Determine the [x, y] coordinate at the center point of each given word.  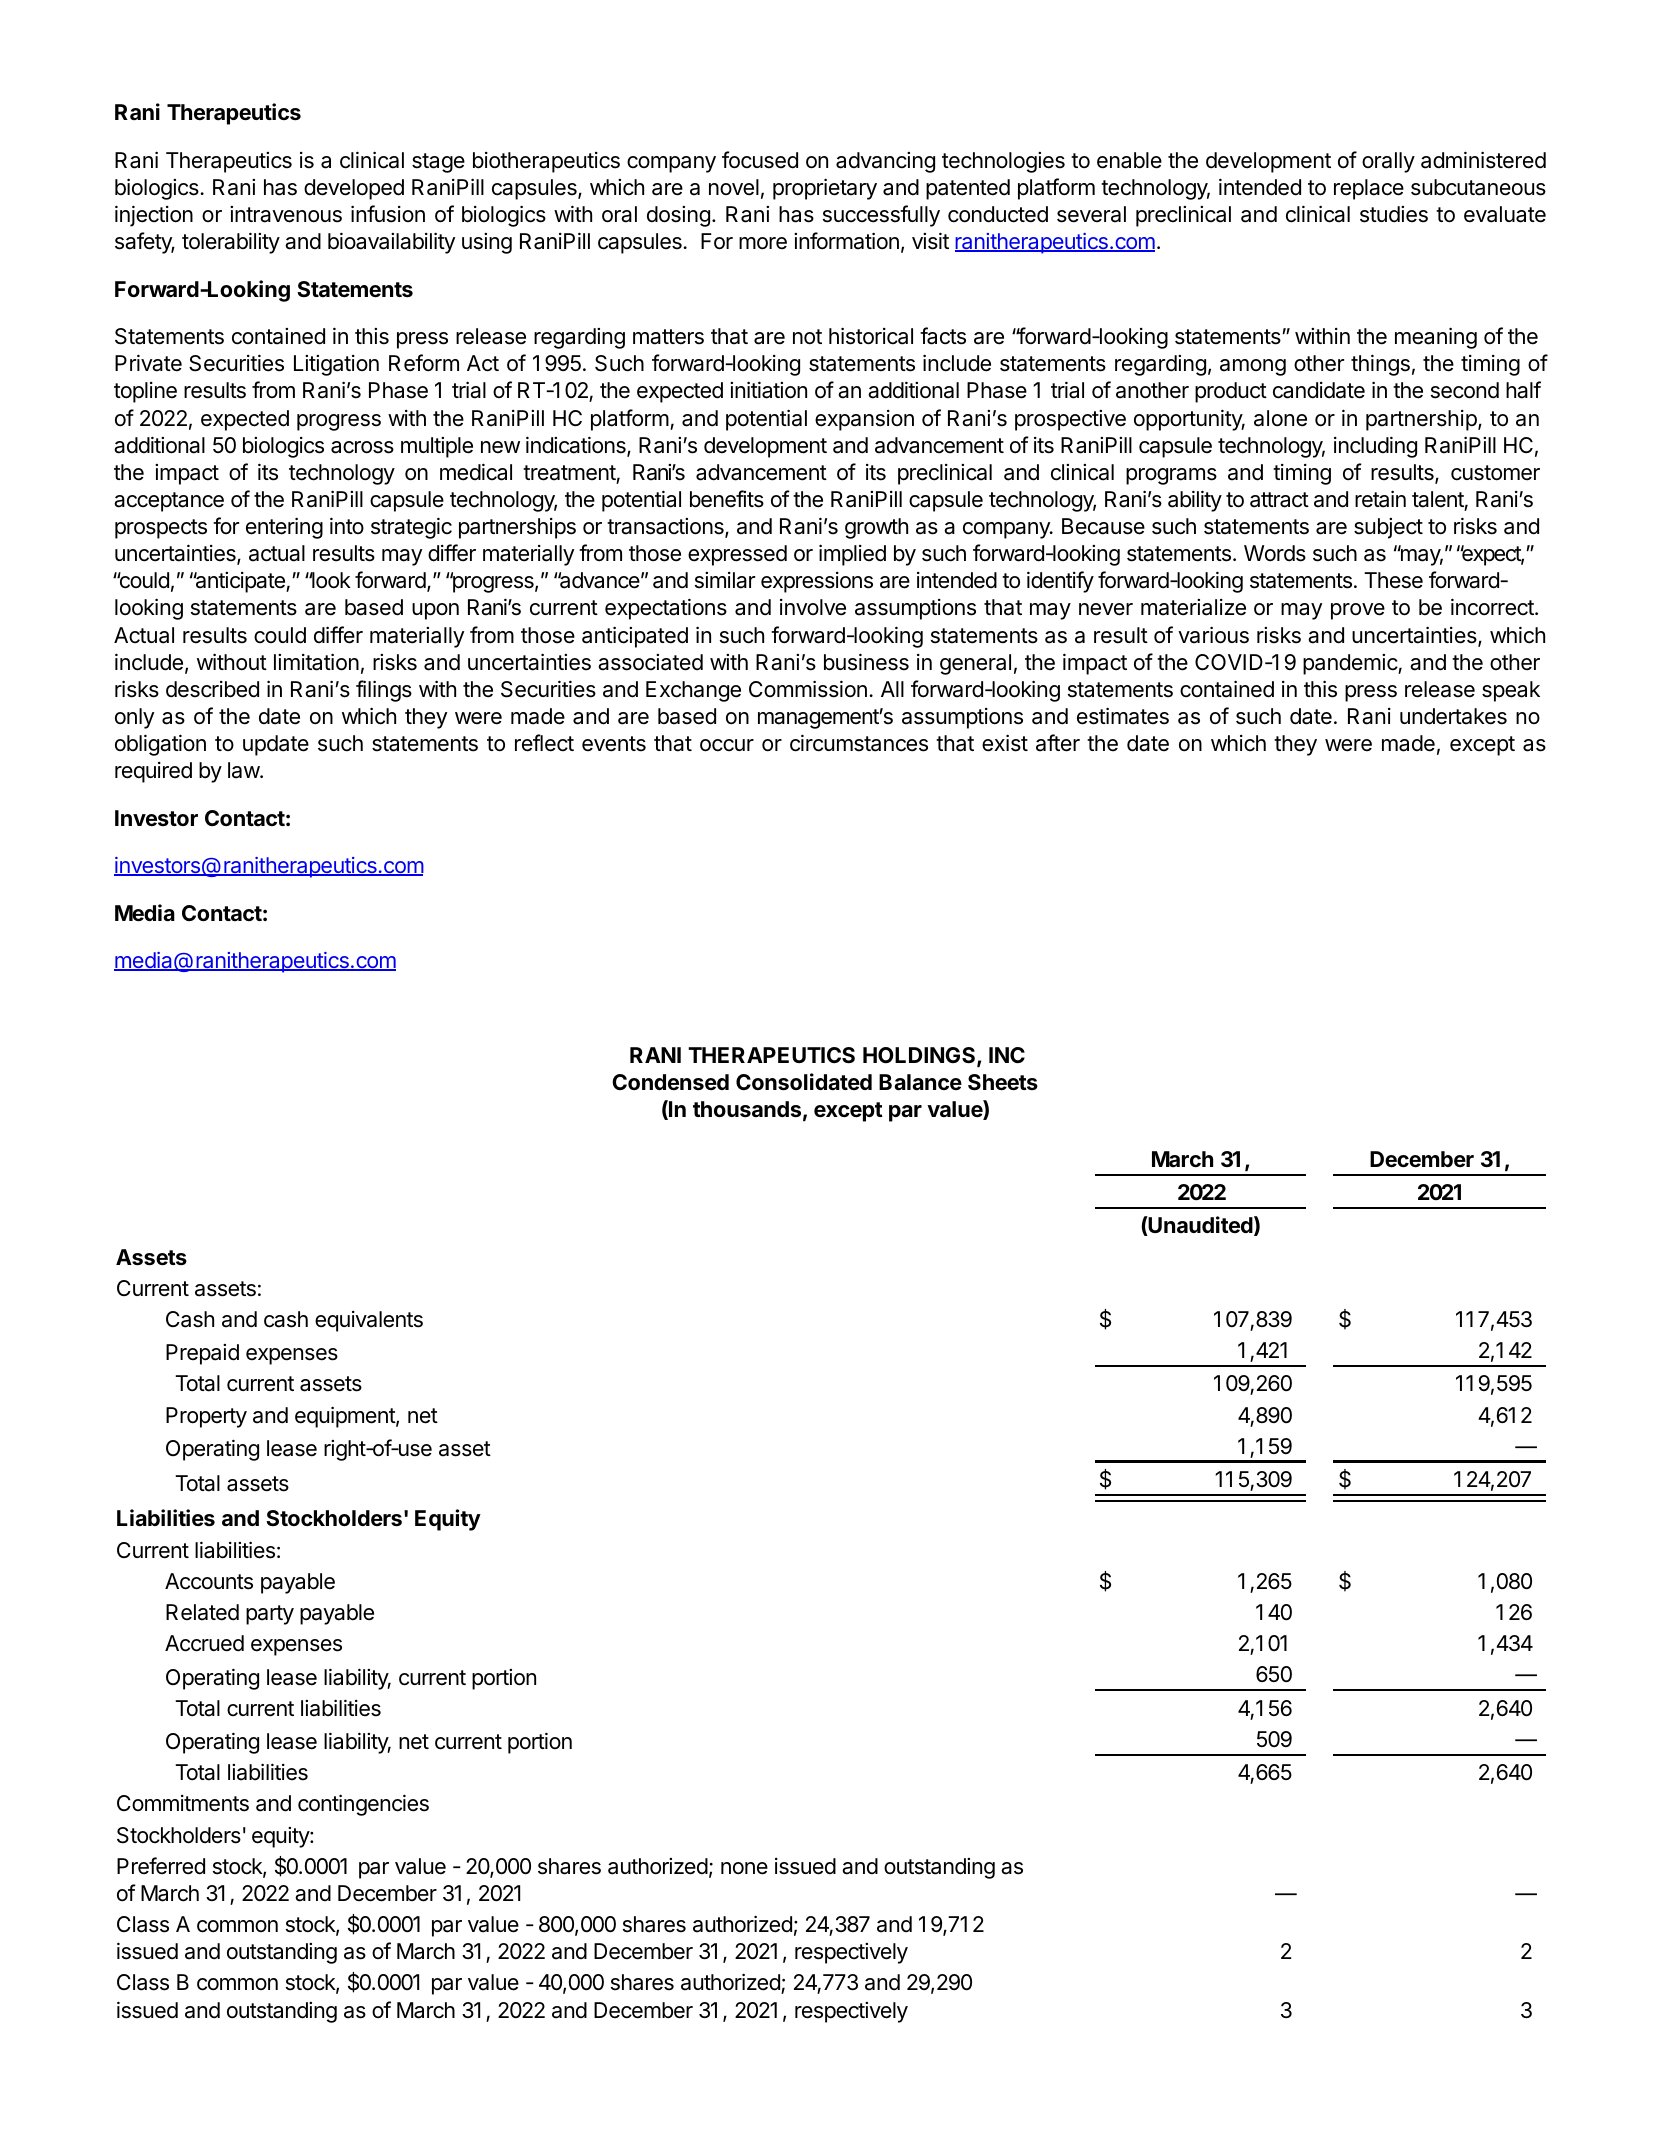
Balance [920, 1082]
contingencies [363, 1805]
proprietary [825, 189]
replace [1369, 189]
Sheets [1003, 1082]
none [744, 1868]
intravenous [286, 214]
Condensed [670, 1082]
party [270, 1615]
